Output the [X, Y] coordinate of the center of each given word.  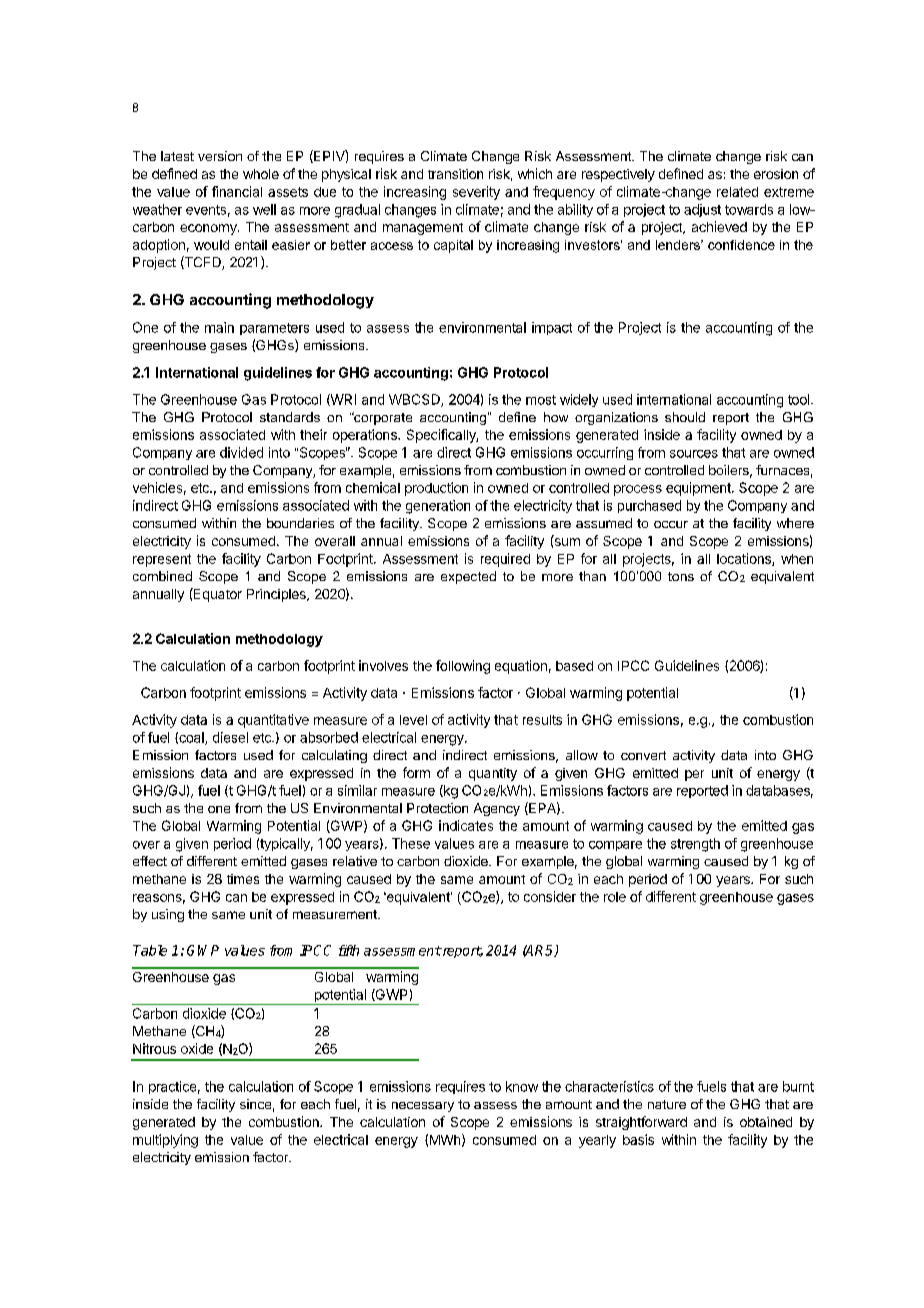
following [463, 667]
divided [241, 452]
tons [681, 576]
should [685, 417]
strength [695, 845]
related [737, 192]
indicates [466, 825]
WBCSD [415, 400]
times [243, 879]
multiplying [165, 1141]
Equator [217, 595]
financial [237, 191]
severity [476, 193]
